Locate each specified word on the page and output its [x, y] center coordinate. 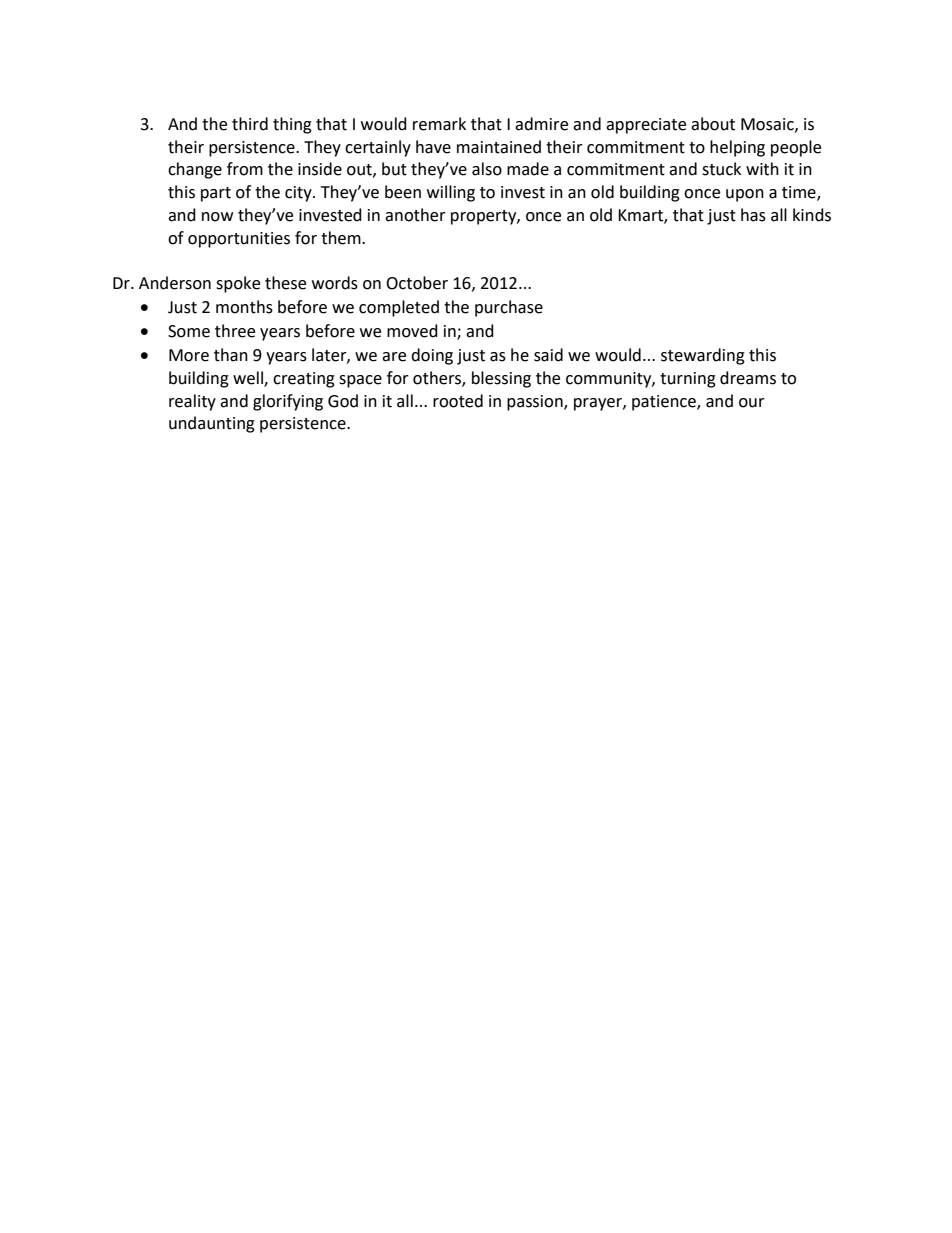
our [752, 403]
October [417, 283]
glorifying [288, 402]
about [713, 124]
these [285, 283]
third [250, 124]
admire [541, 124]
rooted [458, 401]
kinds [812, 215]
